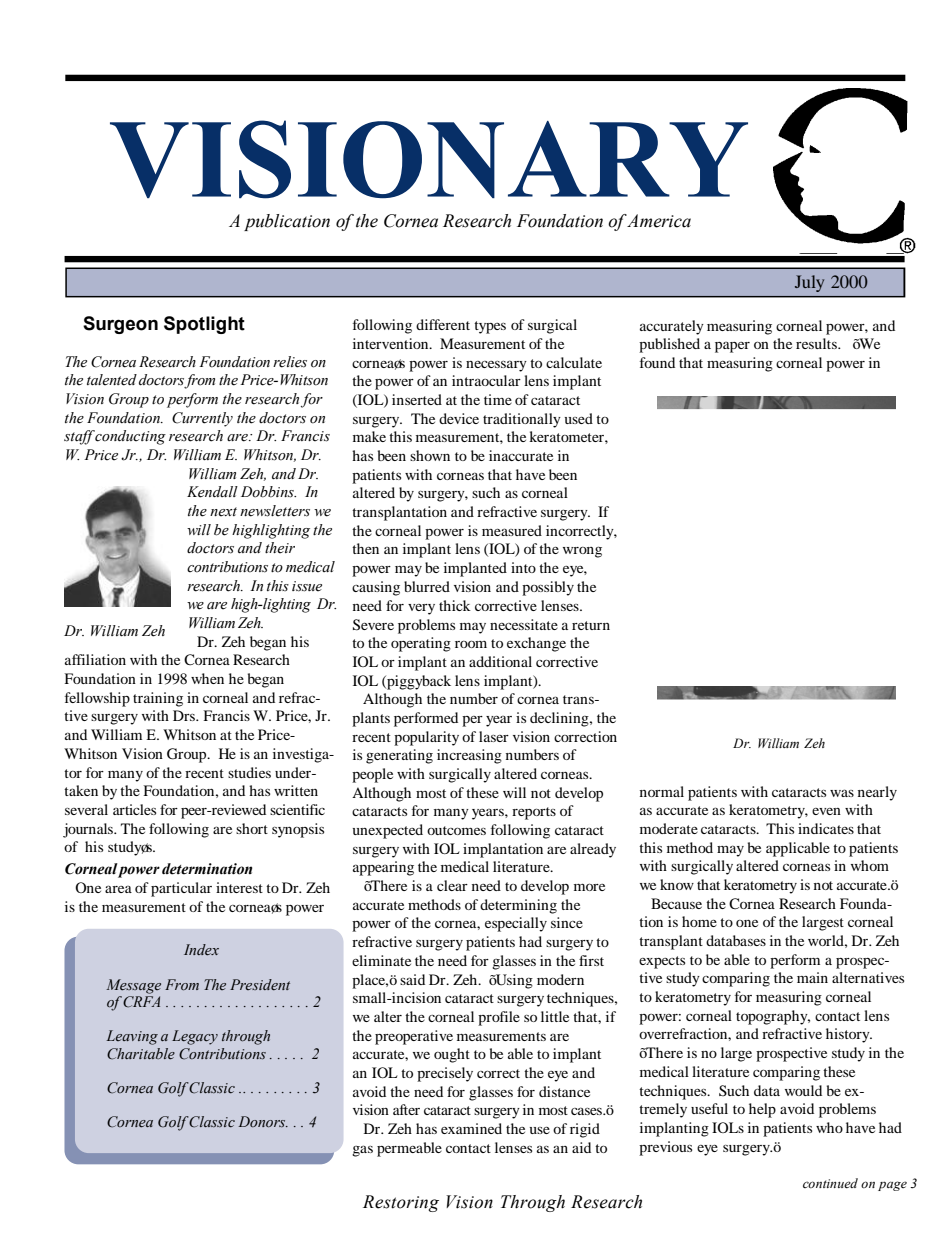 This screenshot has height=1233, width=952. Describe the element at coordinates (490, 327) in the screenshot. I see `types` at that location.
